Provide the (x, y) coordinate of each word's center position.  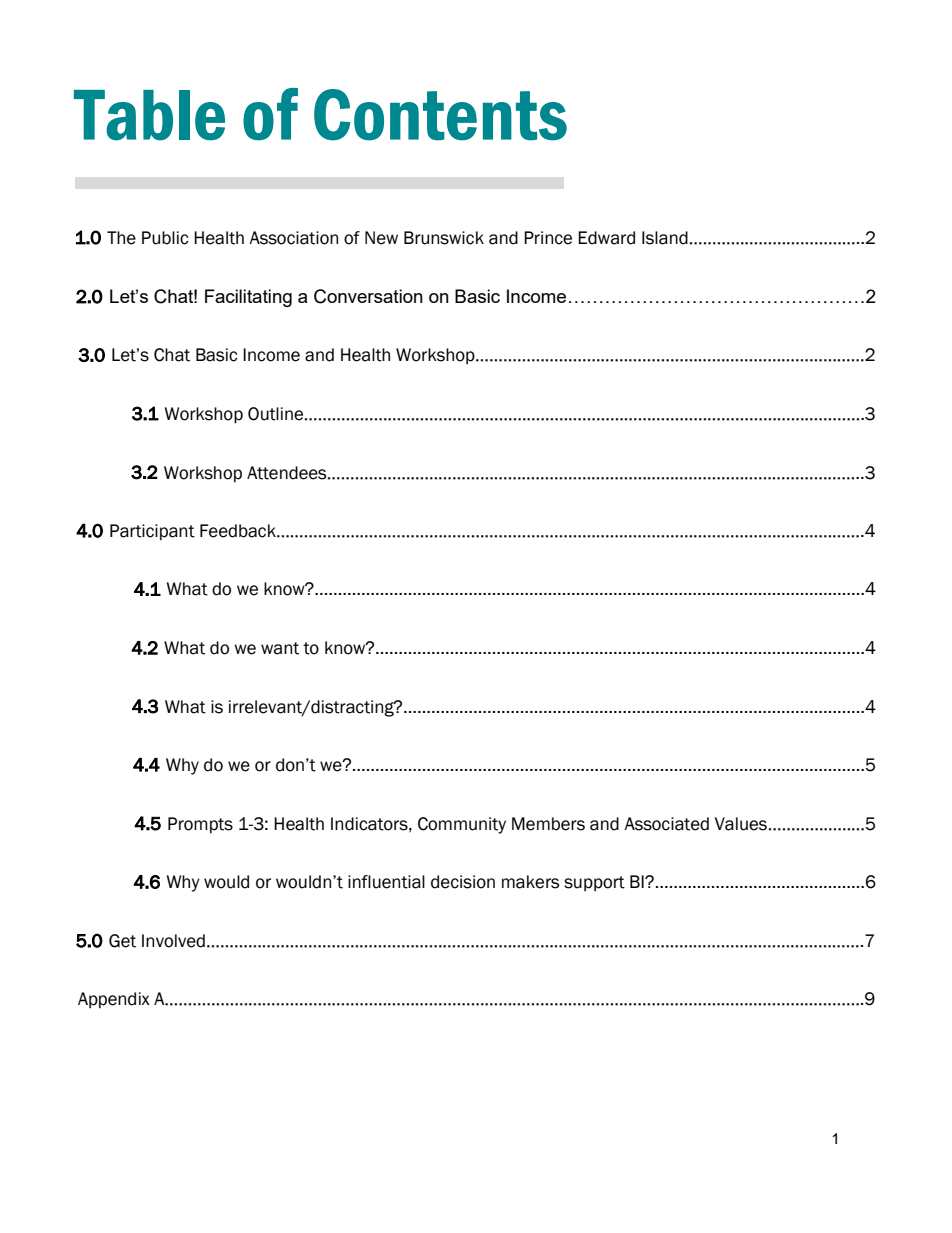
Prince (548, 238)
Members (548, 824)
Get (122, 941)
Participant (152, 532)
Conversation (368, 296)
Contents (440, 115)
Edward (606, 238)
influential (386, 882)
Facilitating (248, 298)
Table (149, 115)
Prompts (200, 825)
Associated (666, 824)
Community (462, 825)
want (280, 648)
